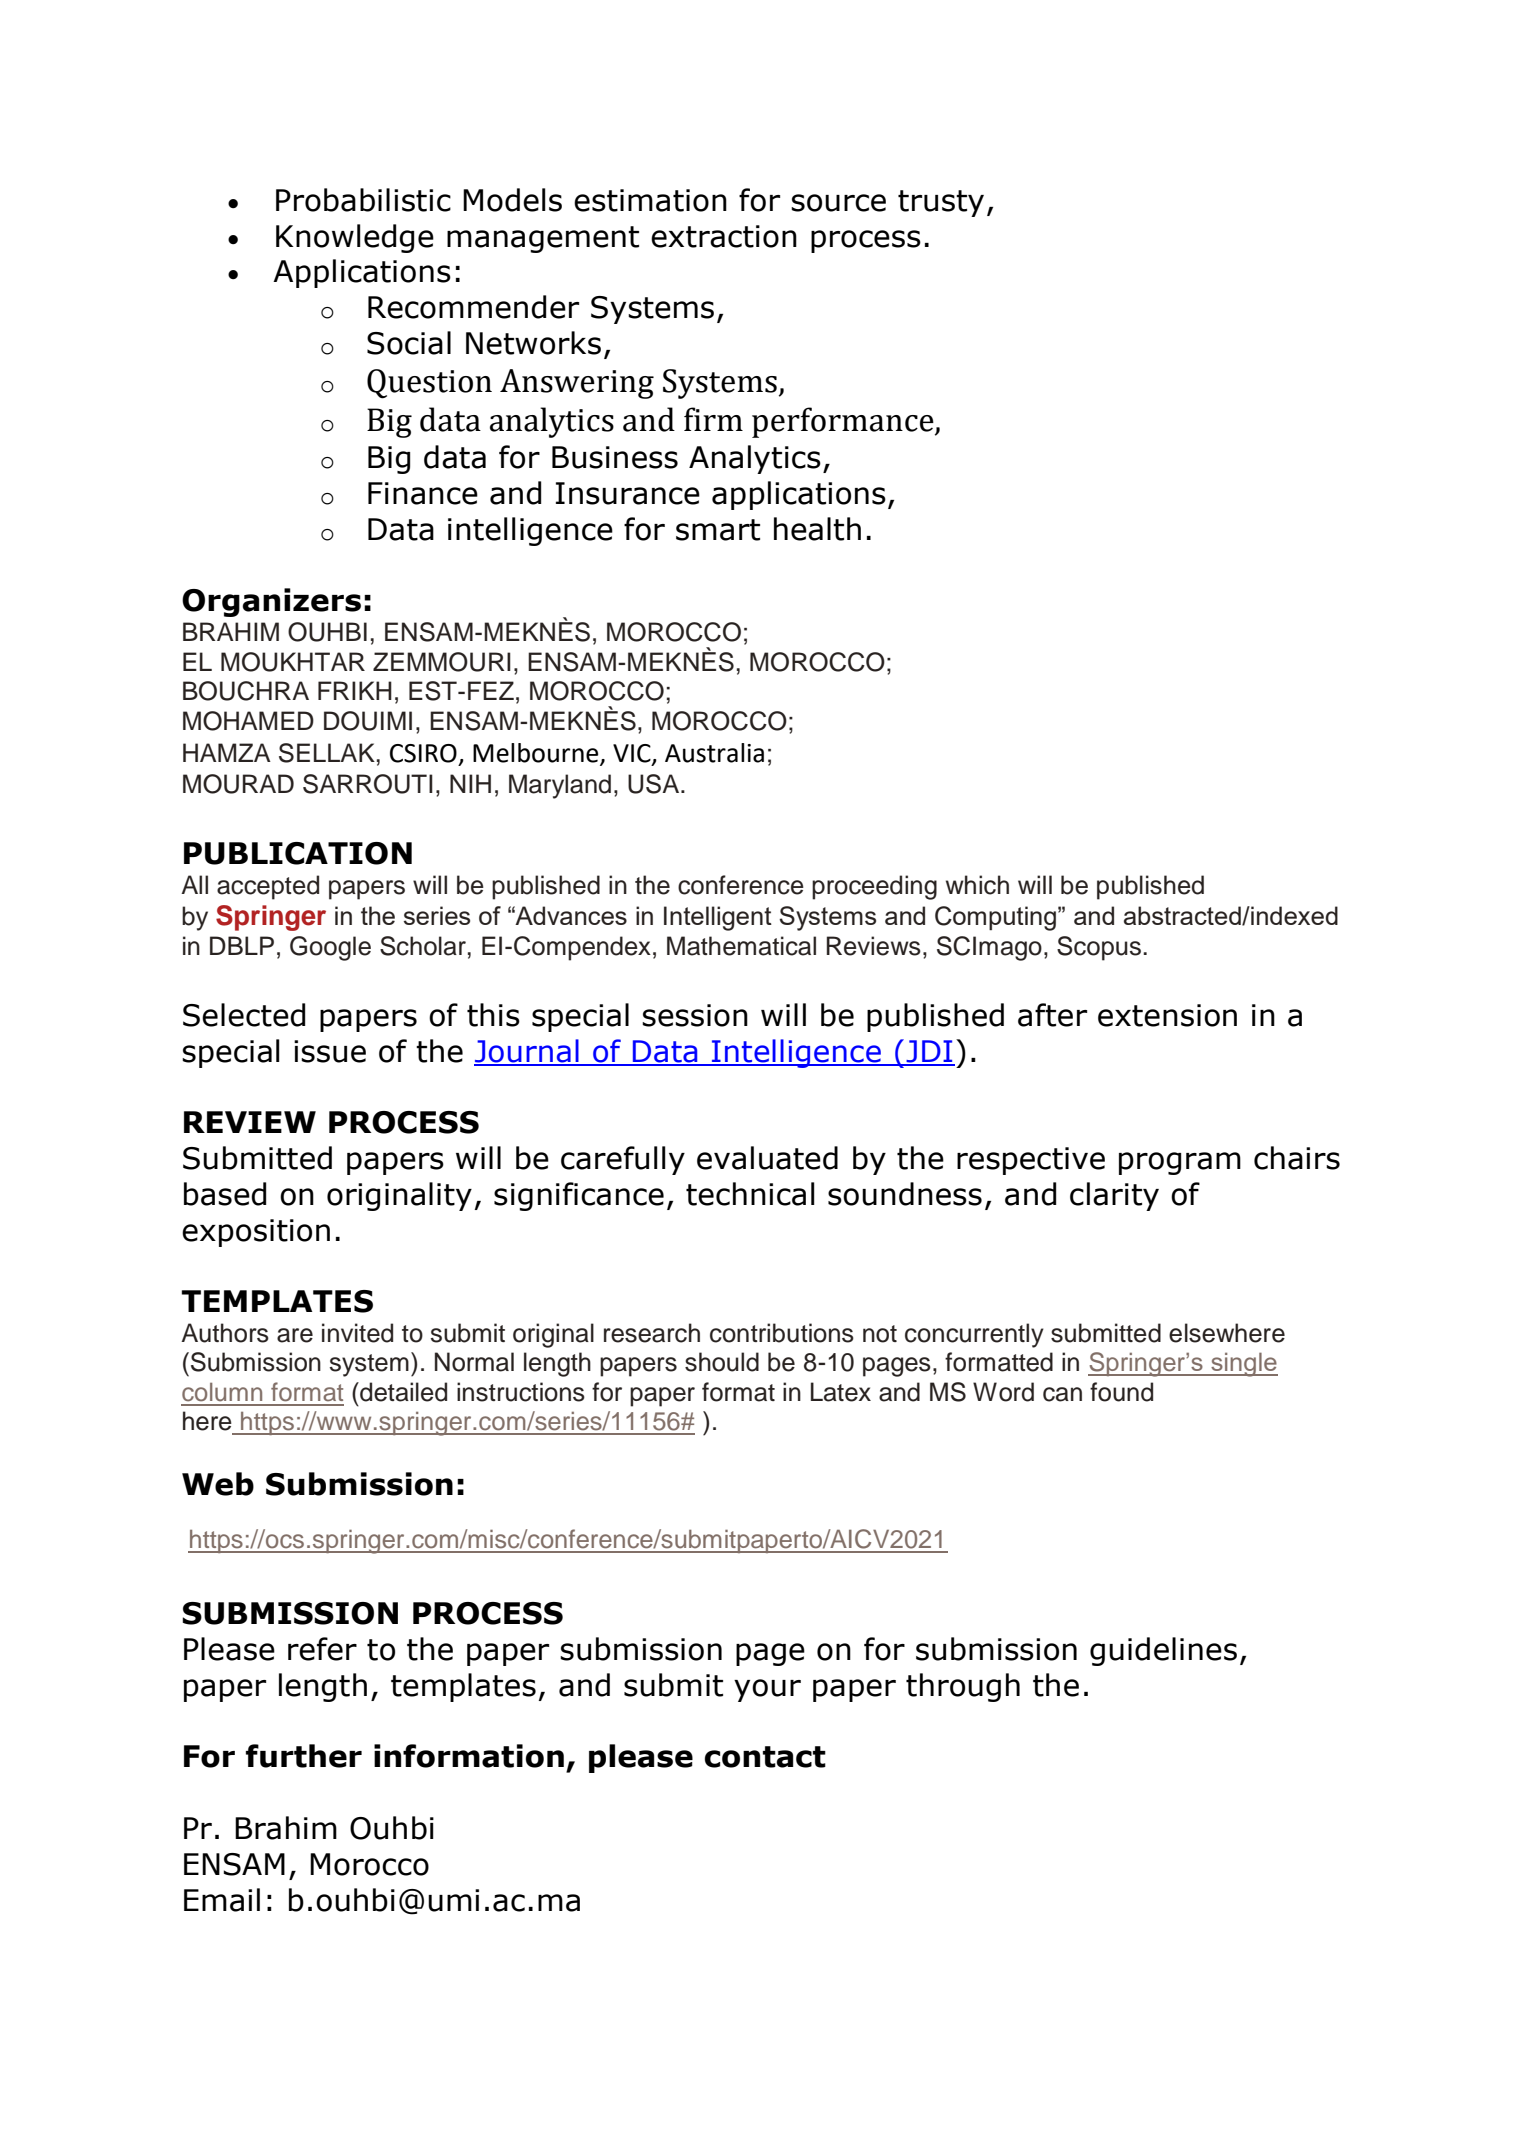  I want to click on Scopus, so click(1099, 948).
